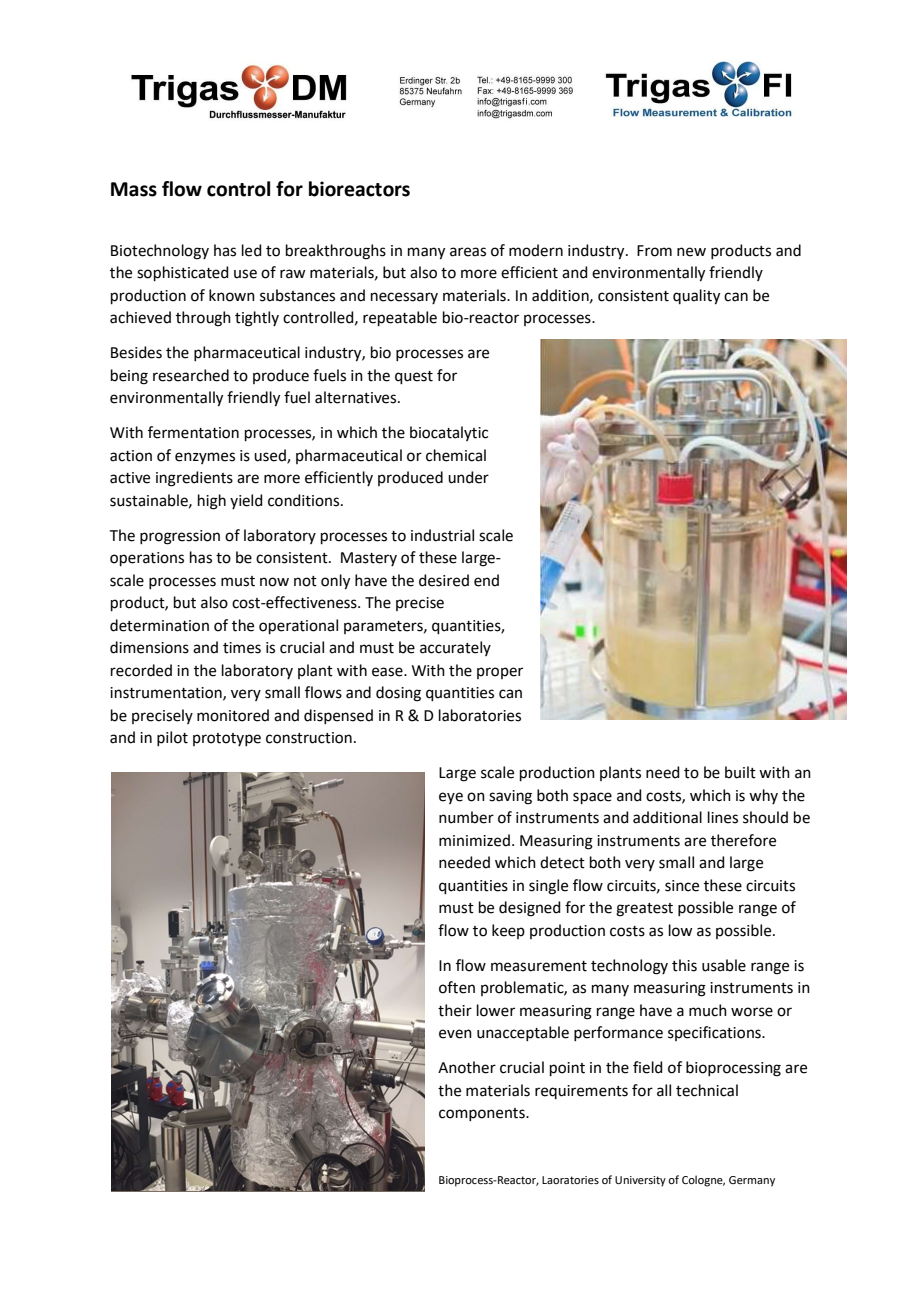 Image resolution: width=924 pixels, height=1308 pixels. Describe the element at coordinates (684, 965) in the screenshot. I see `this` at that location.
